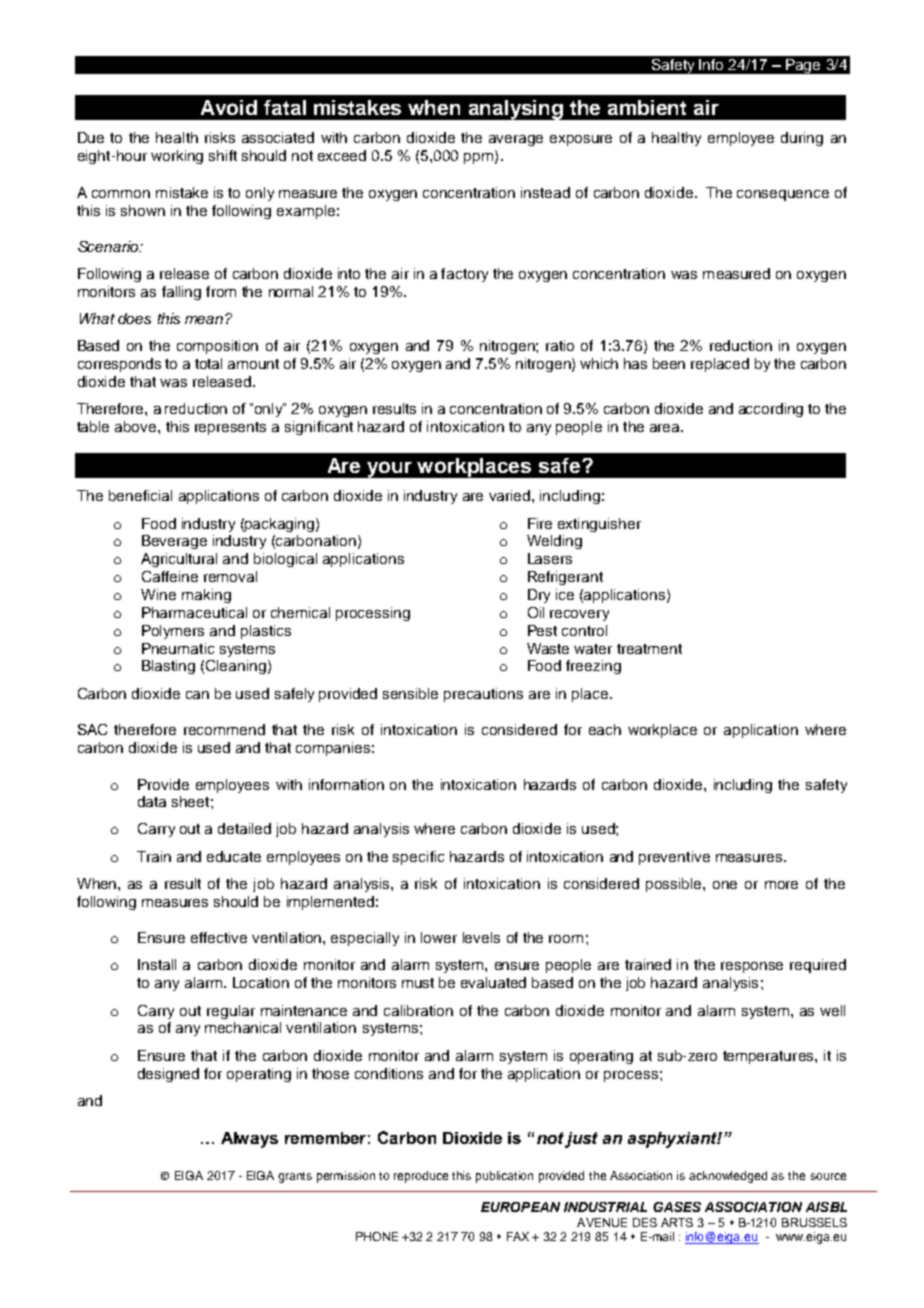 This image has height=1308, width=924. I want to click on working, so click(177, 157).
